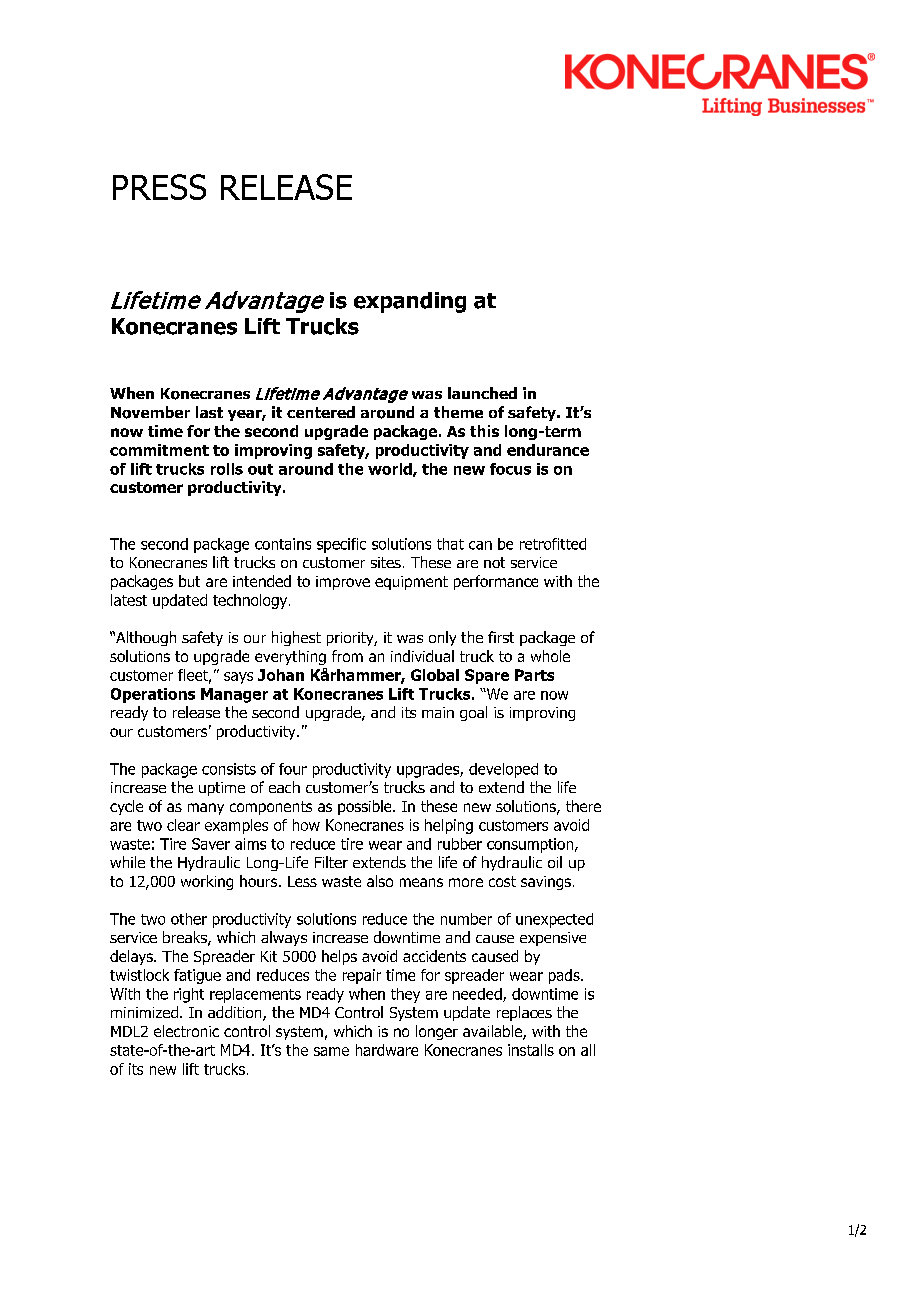  Describe the element at coordinates (347, 656) in the page. I see `from` at that location.
